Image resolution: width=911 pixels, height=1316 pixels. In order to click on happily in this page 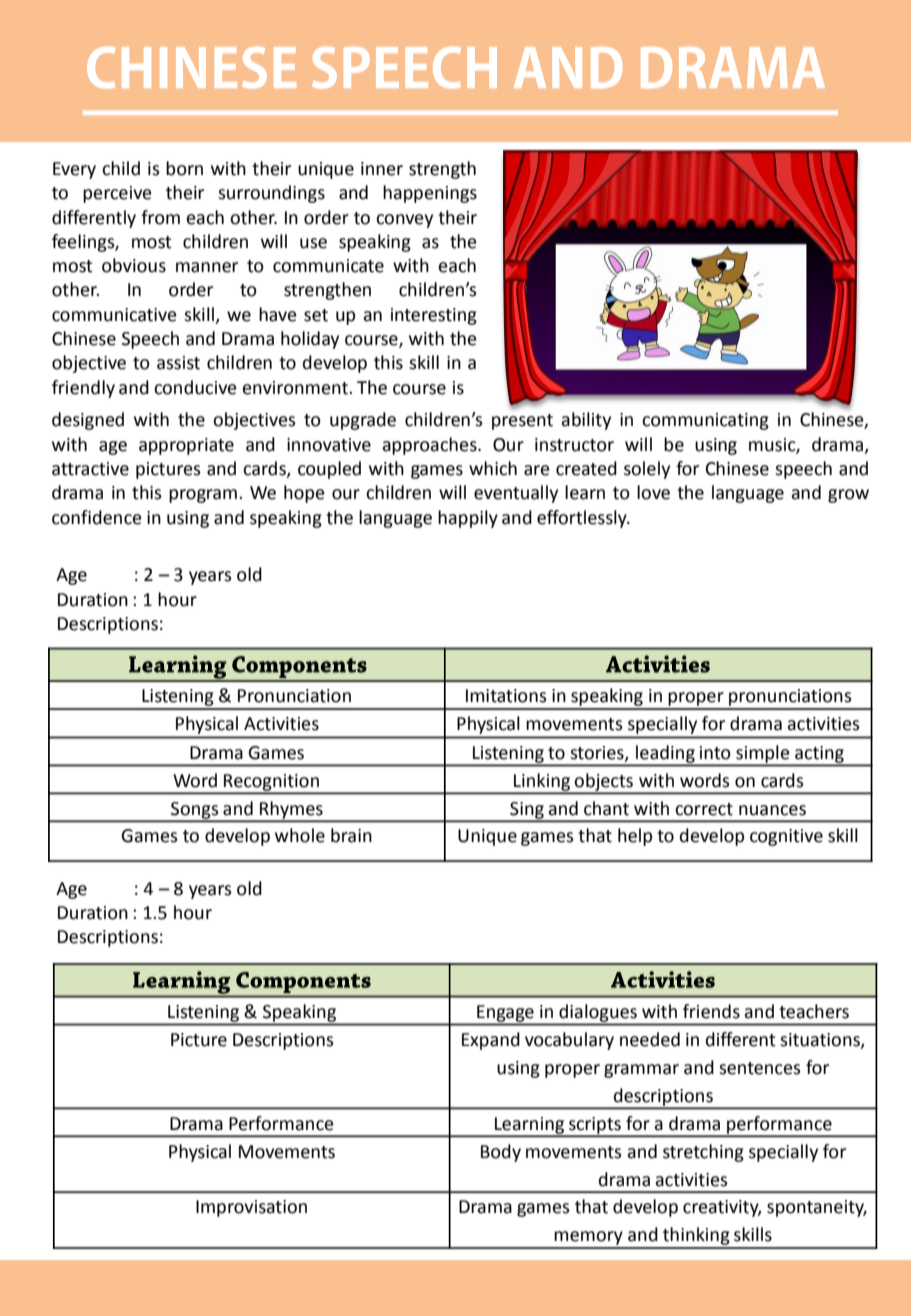, I will do `click(468, 519)`.
